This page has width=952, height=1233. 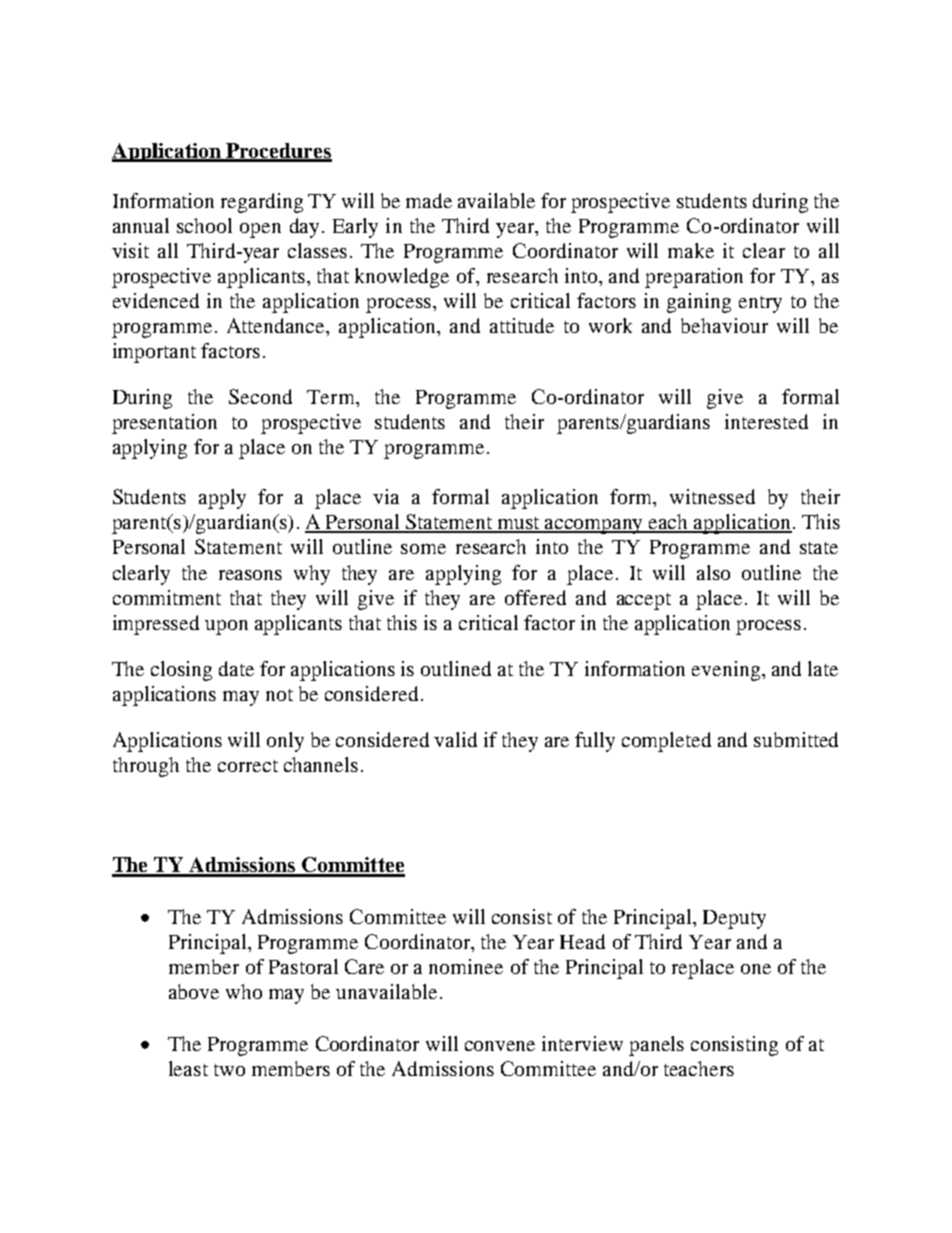 What do you see at coordinates (500, 1046) in the page?
I see `convene` at bounding box center [500, 1046].
